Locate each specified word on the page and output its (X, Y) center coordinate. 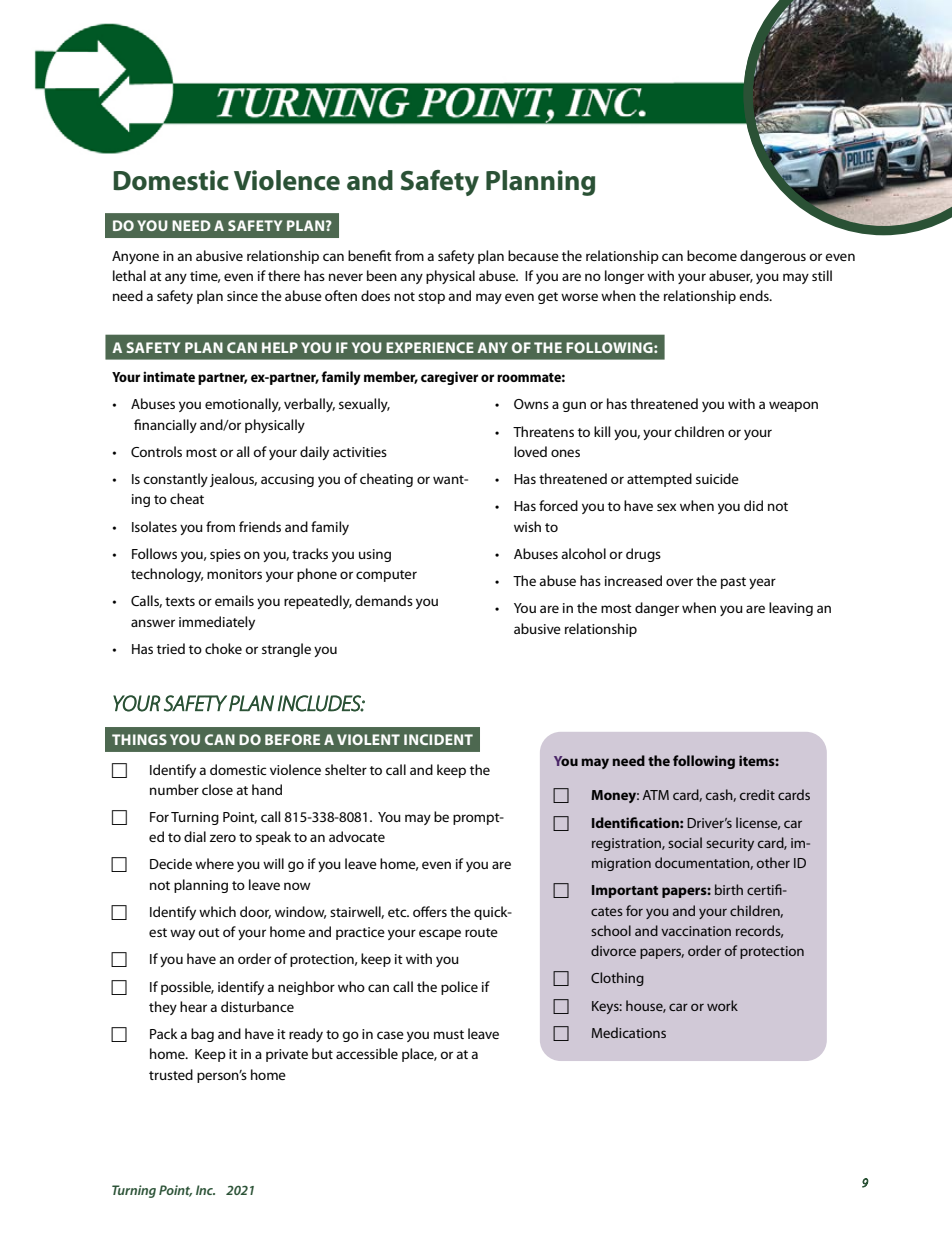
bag (202, 1035)
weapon (793, 406)
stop (431, 298)
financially (165, 426)
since (242, 296)
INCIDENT (438, 739)
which (217, 911)
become (712, 255)
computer (386, 576)
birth (729, 889)
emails (234, 600)
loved (530, 451)
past (733, 583)
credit (757, 794)
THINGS (139, 739)
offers (430, 911)
